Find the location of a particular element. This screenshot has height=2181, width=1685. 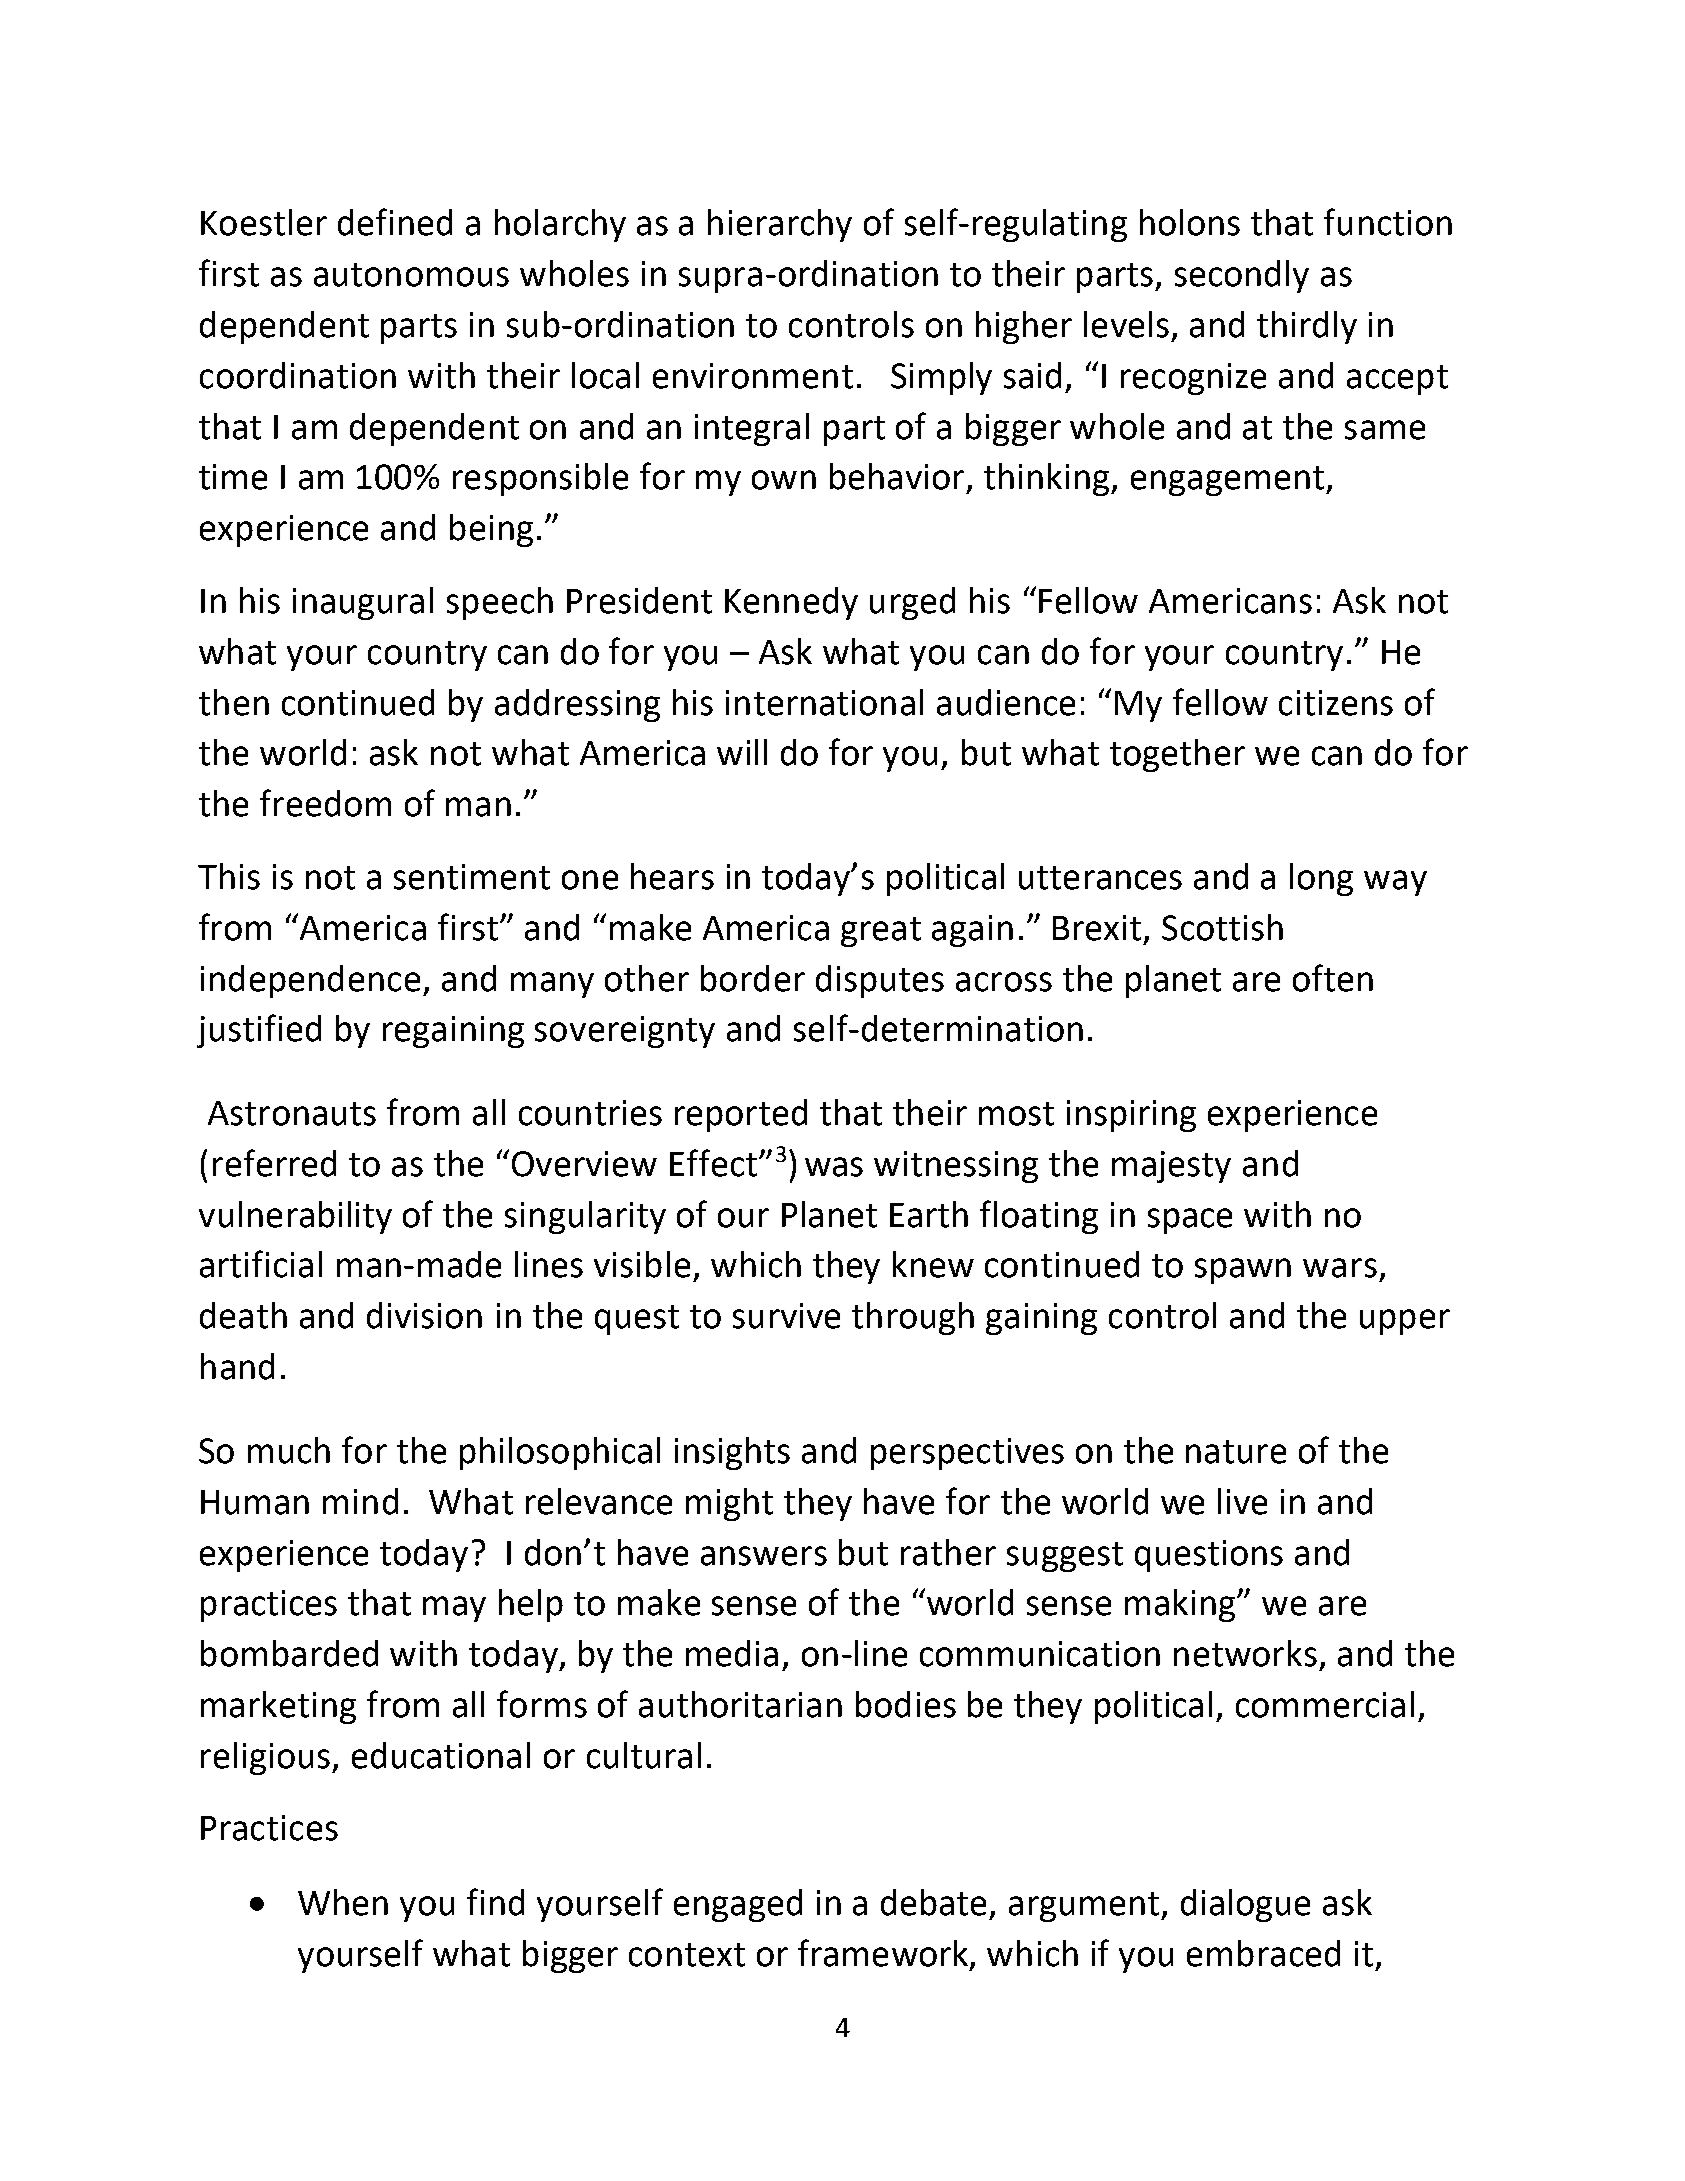

survive is located at coordinates (786, 1316).
